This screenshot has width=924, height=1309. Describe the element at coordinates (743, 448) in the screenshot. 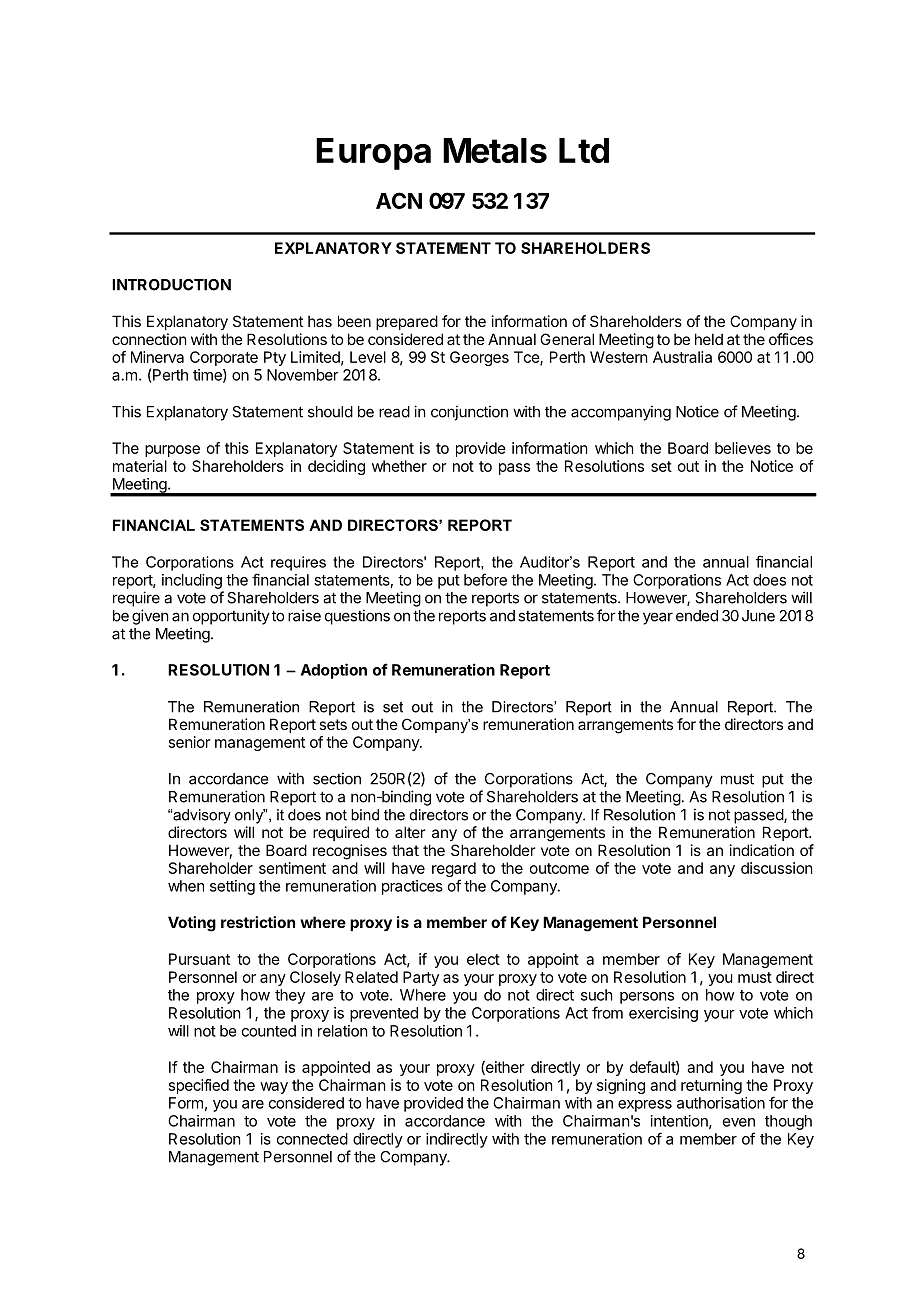

I see `believes` at that location.
